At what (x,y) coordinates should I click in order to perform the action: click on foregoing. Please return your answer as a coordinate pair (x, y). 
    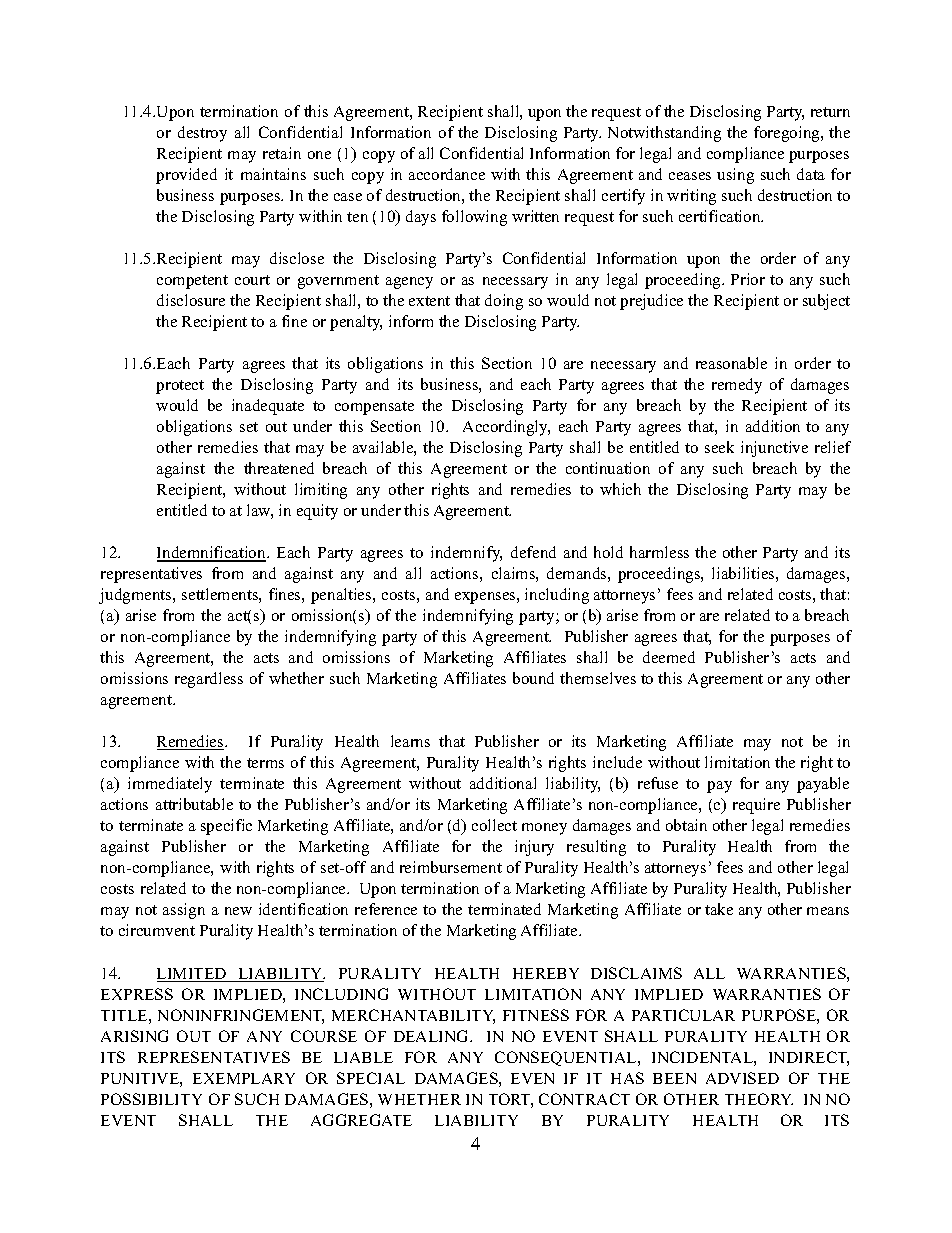
    Looking at the image, I should click on (788, 134).
